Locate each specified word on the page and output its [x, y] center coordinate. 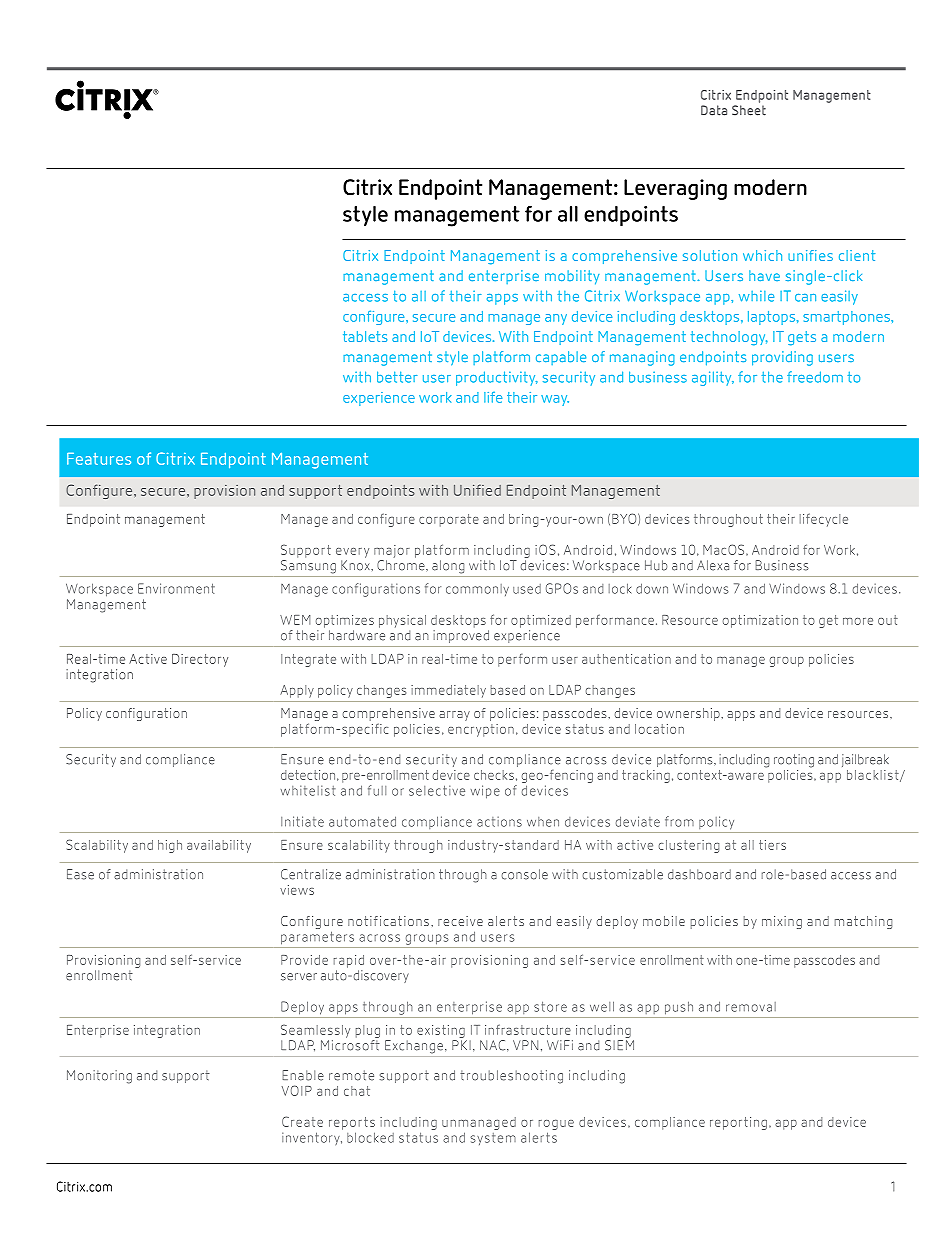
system [493, 1139]
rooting [794, 761]
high [170, 846]
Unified [477, 490]
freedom [815, 377]
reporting [738, 1123]
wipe [485, 792]
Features [99, 459]
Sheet [749, 110]
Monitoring [99, 1077]
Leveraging [675, 189]
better [397, 377]
